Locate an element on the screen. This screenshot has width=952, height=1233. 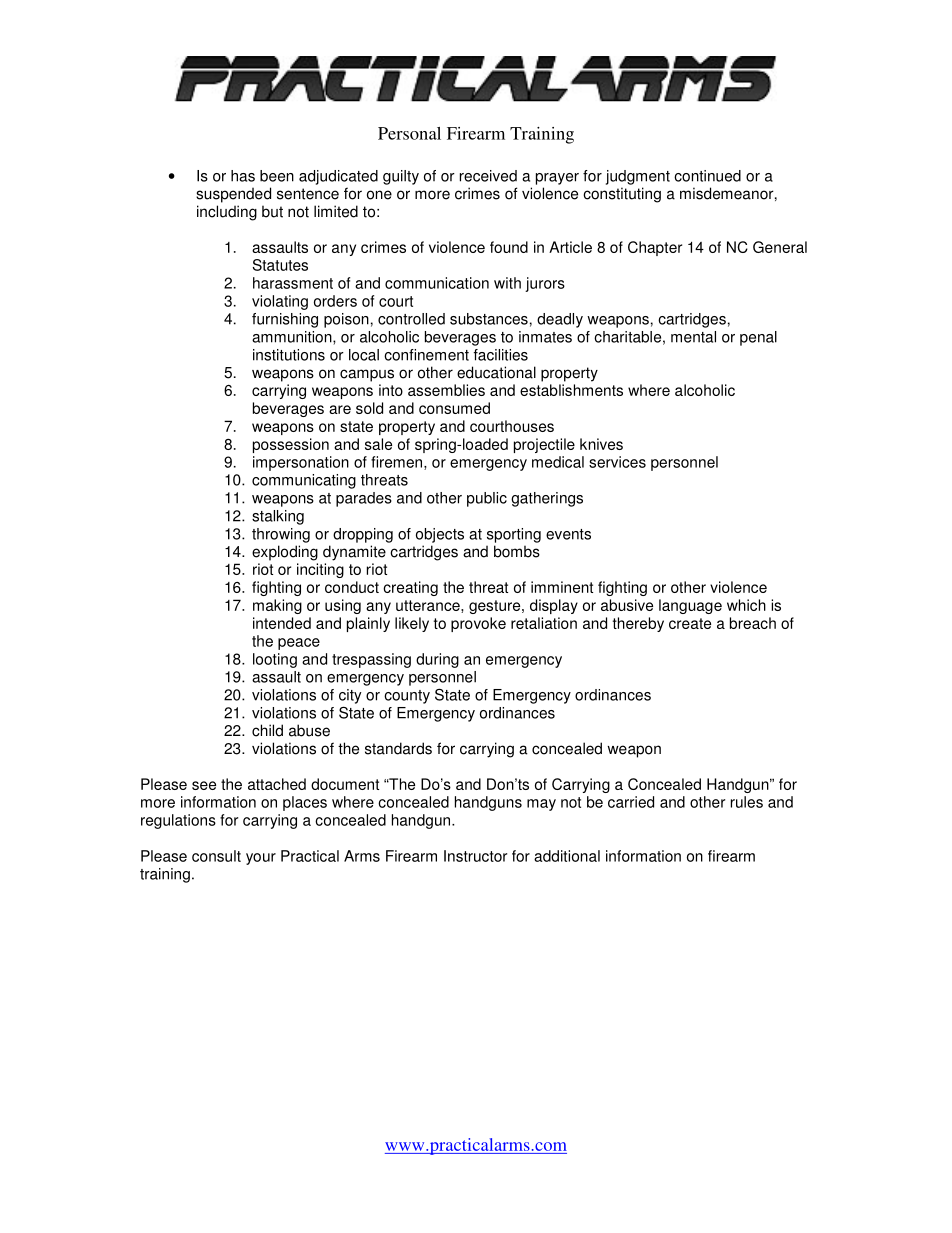
your is located at coordinates (261, 859).
